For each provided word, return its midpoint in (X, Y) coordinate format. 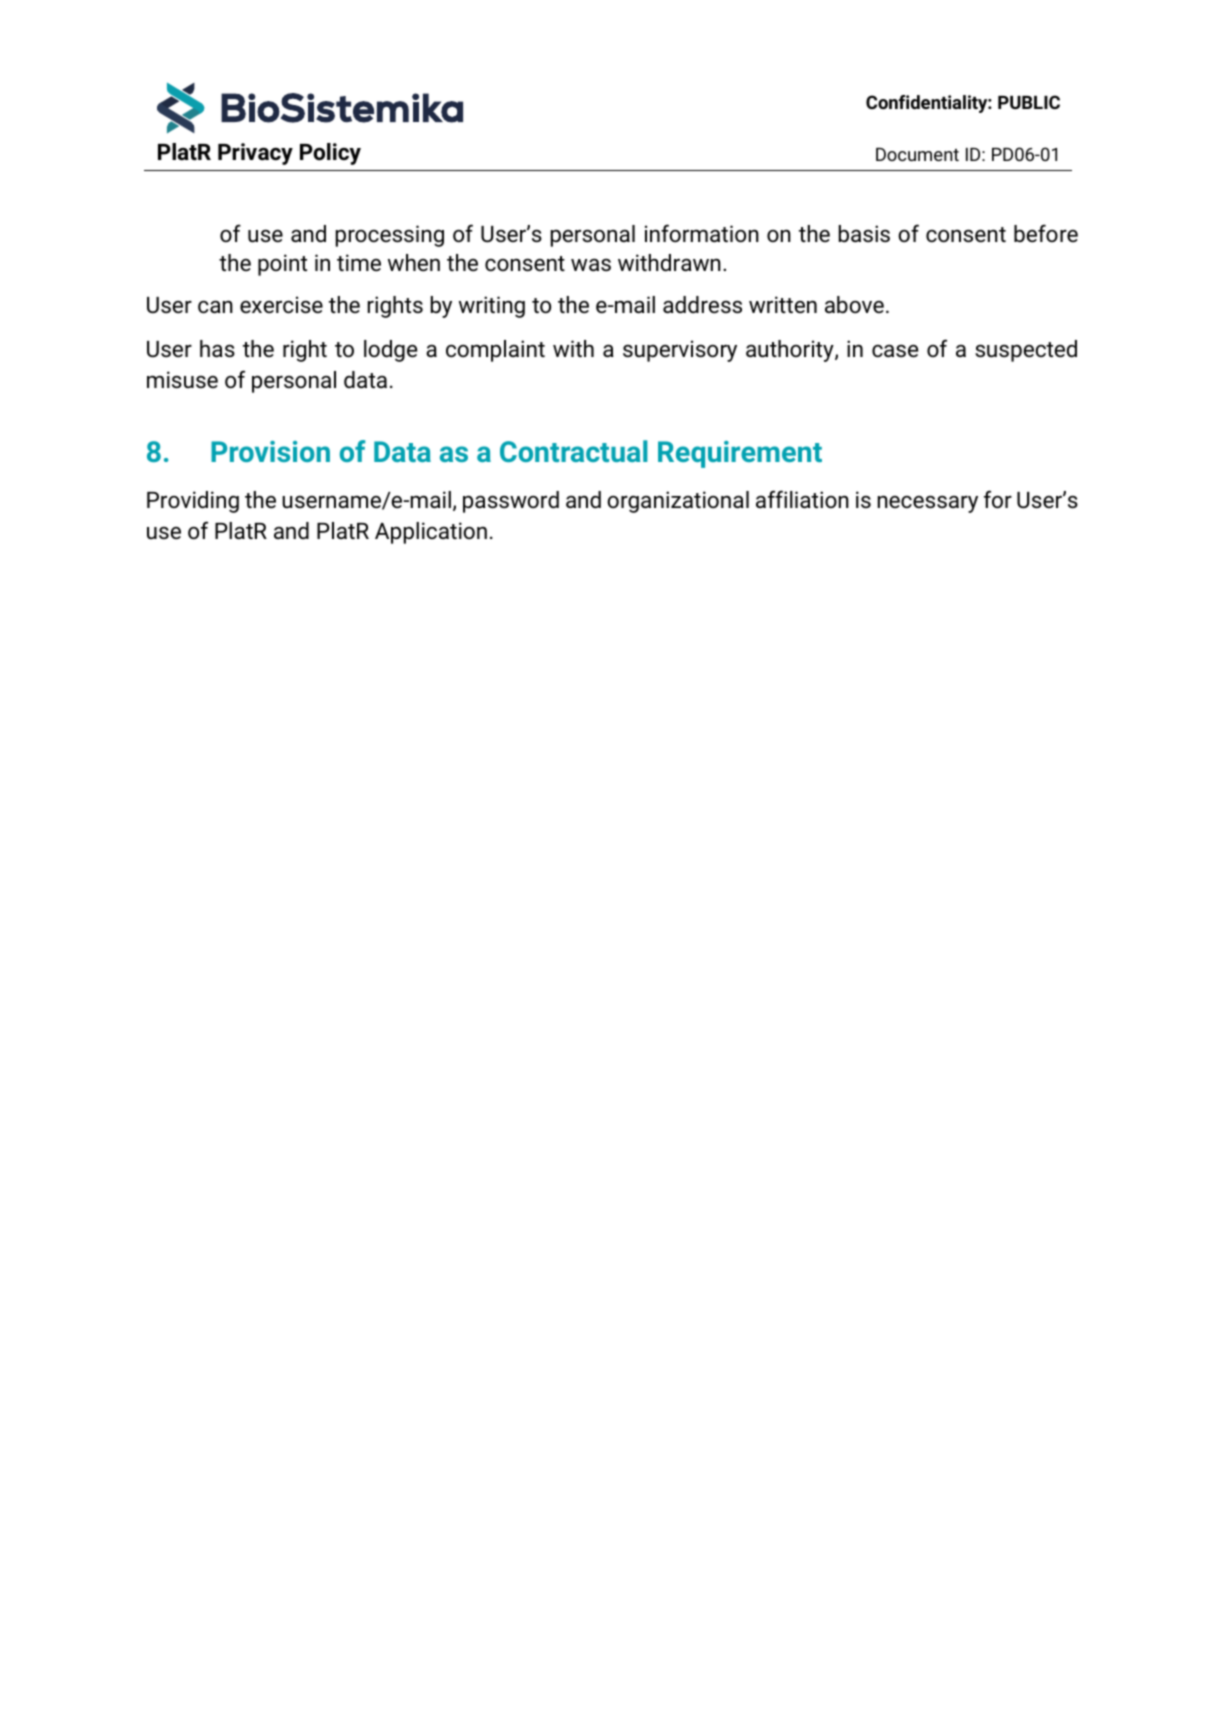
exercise (281, 305)
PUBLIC (1029, 102)
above (854, 304)
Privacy (255, 154)
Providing (193, 502)
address (702, 305)
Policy (330, 154)
